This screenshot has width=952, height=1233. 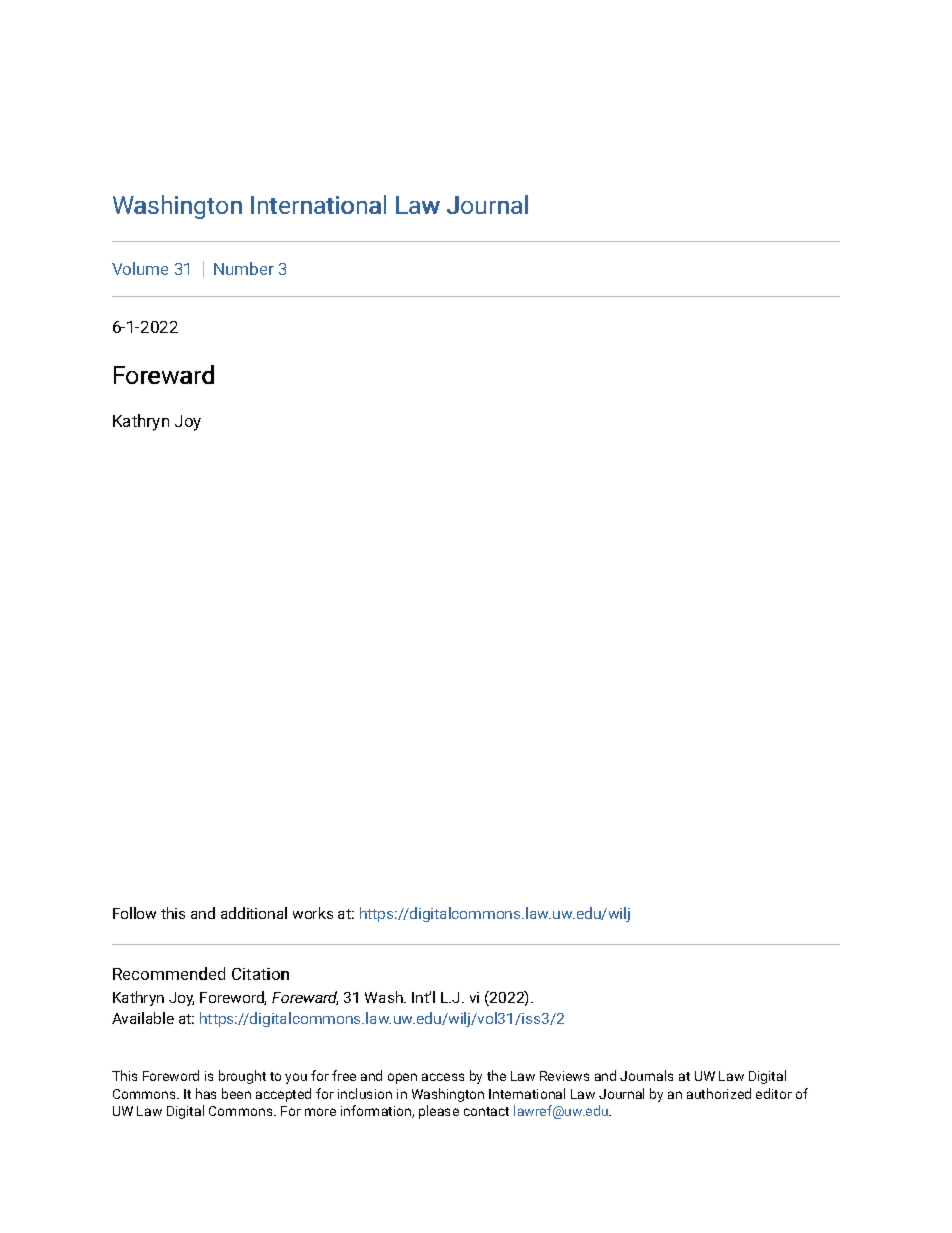 I want to click on Recommended, so click(x=169, y=973).
